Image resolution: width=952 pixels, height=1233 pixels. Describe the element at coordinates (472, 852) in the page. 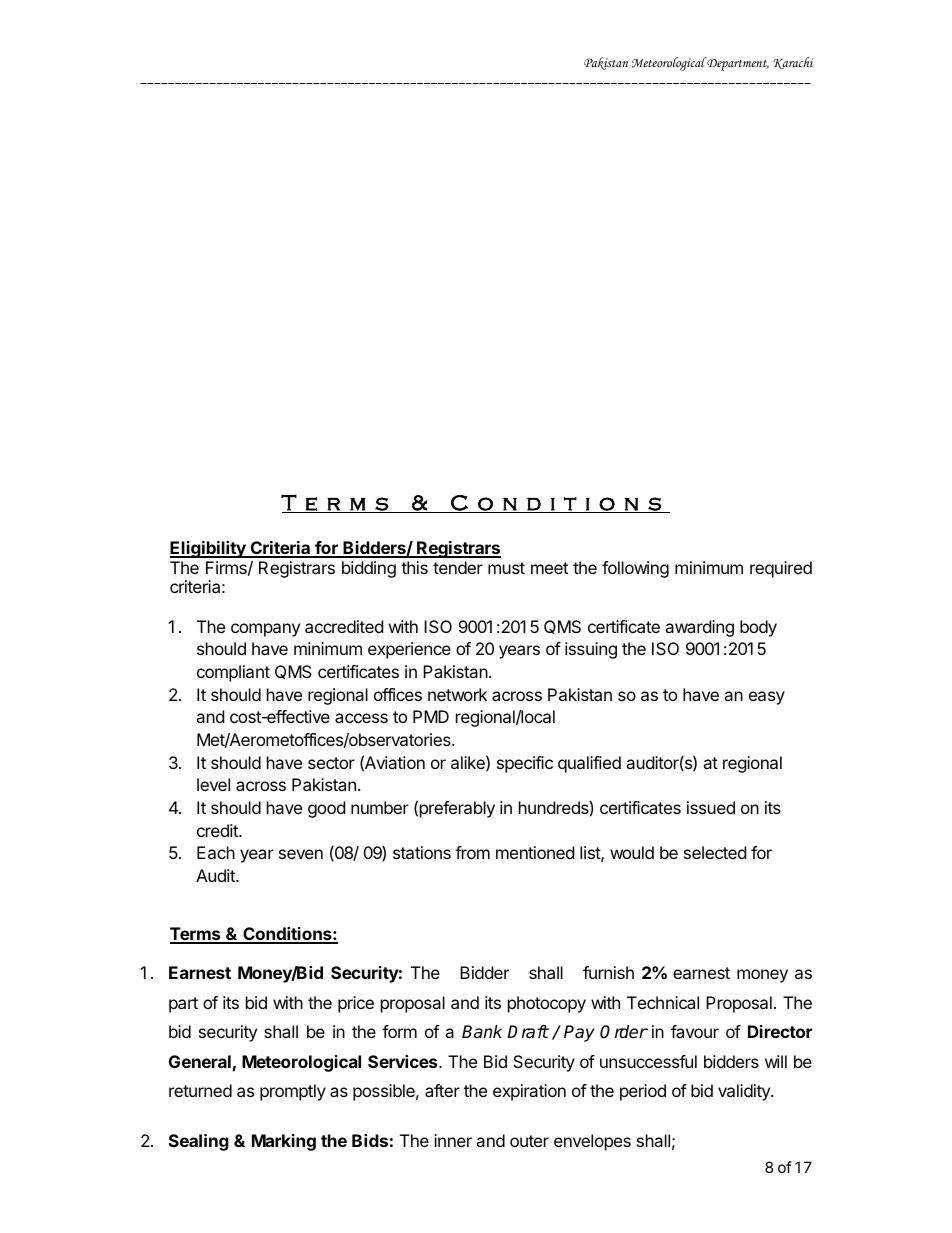

I see `from` at that location.
